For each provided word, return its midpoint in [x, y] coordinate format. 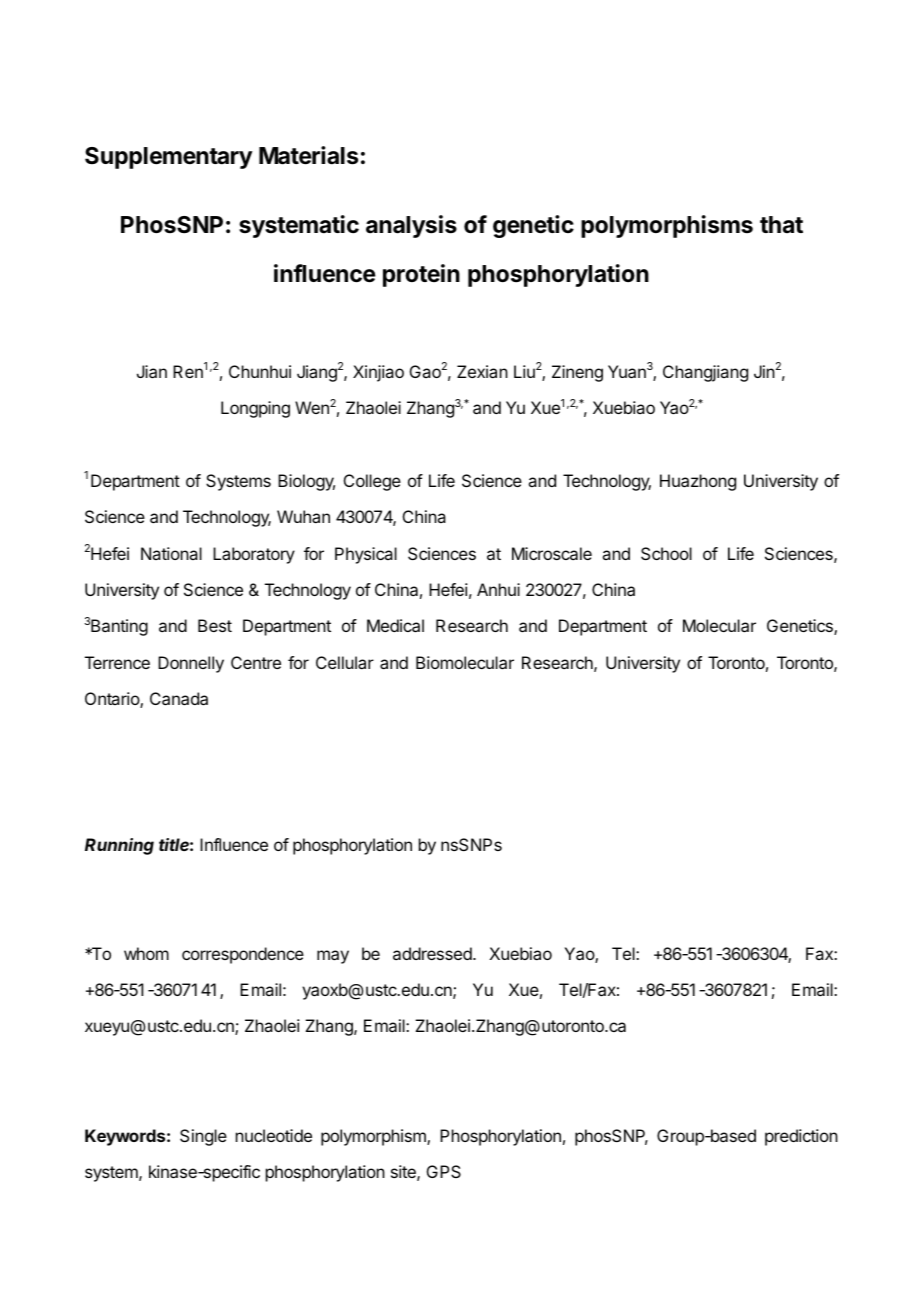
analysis [411, 226]
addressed [433, 953]
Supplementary [169, 158]
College [372, 482]
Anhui [498, 589]
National [171, 553]
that [781, 225]
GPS [444, 1171]
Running [119, 846]
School [666, 553]
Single [203, 1137]
